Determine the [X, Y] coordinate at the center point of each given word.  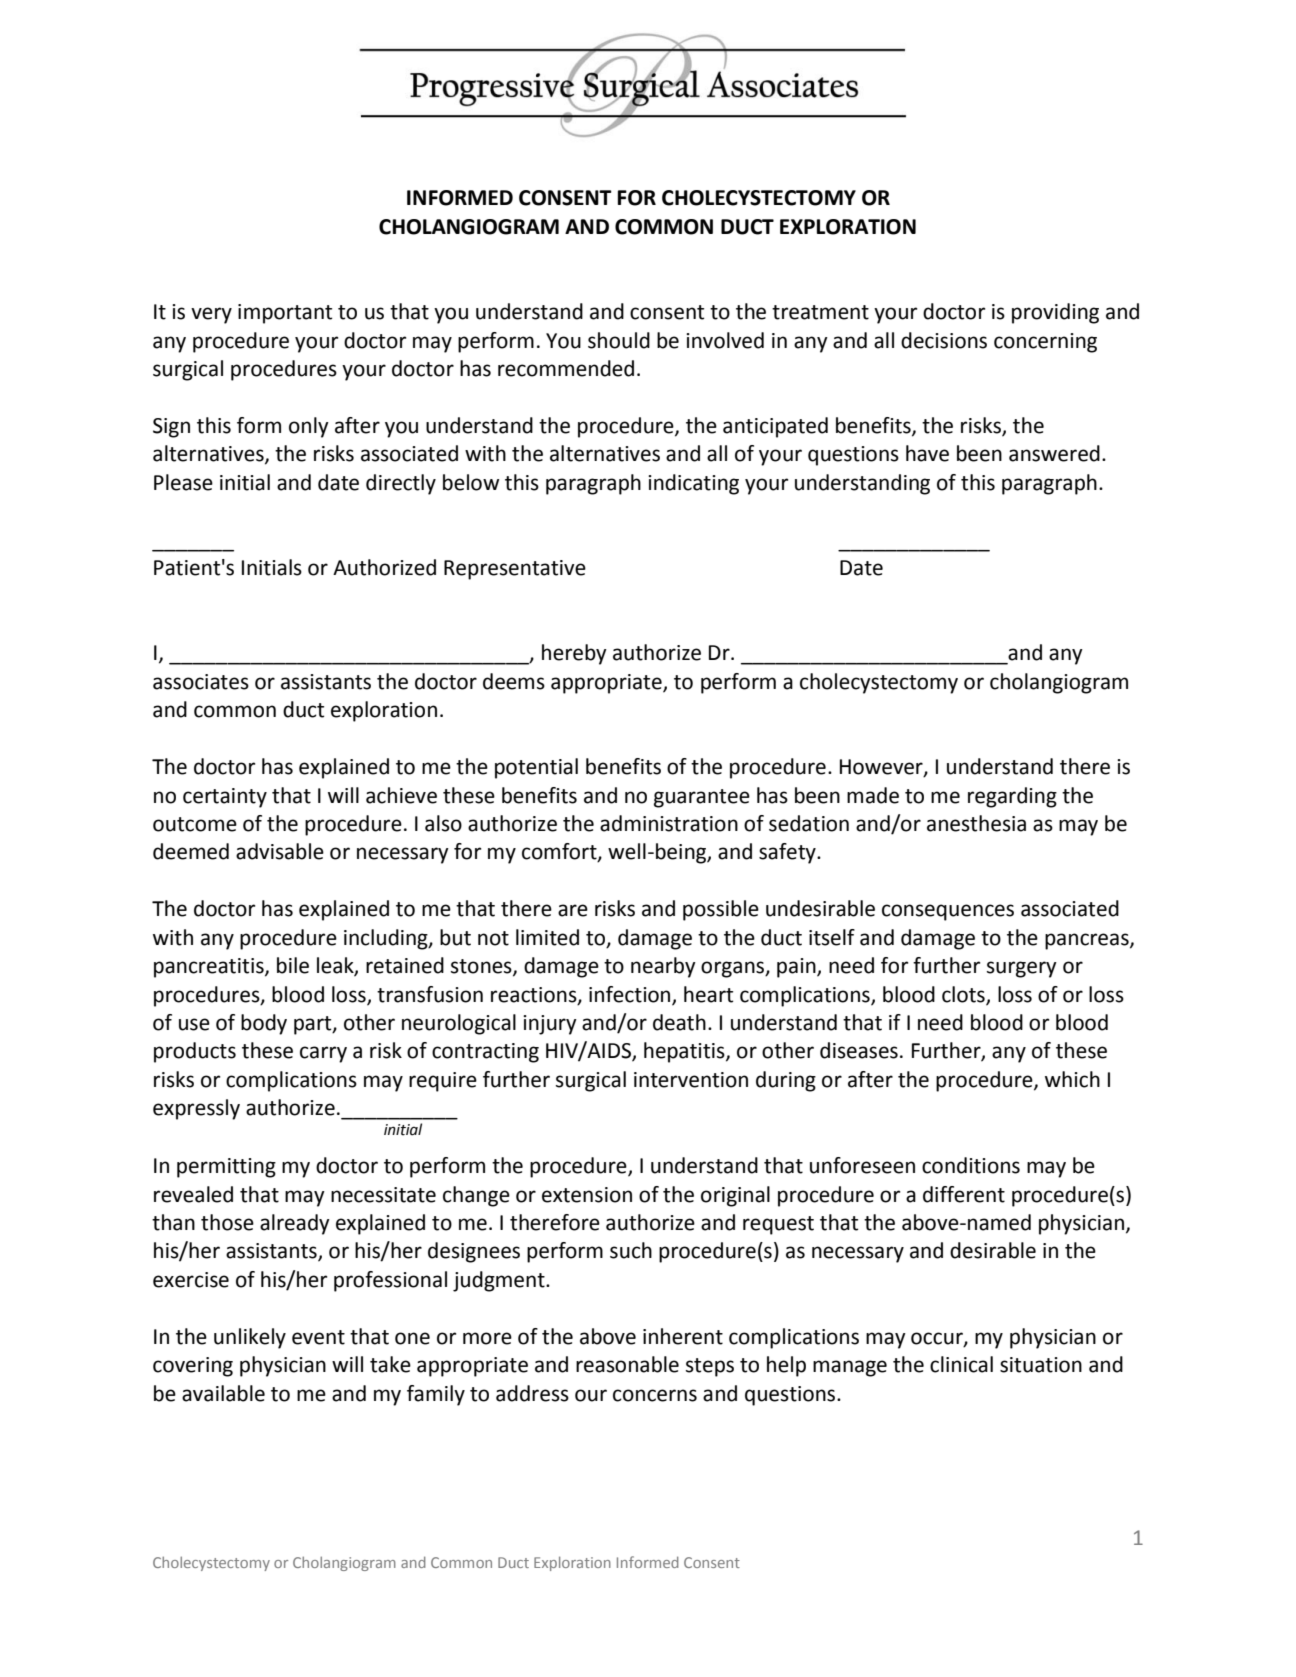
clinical [961, 1364]
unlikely [250, 1338]
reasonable [627, 1364]
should [619, 340]
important [285, 314]
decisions [944, 340]
